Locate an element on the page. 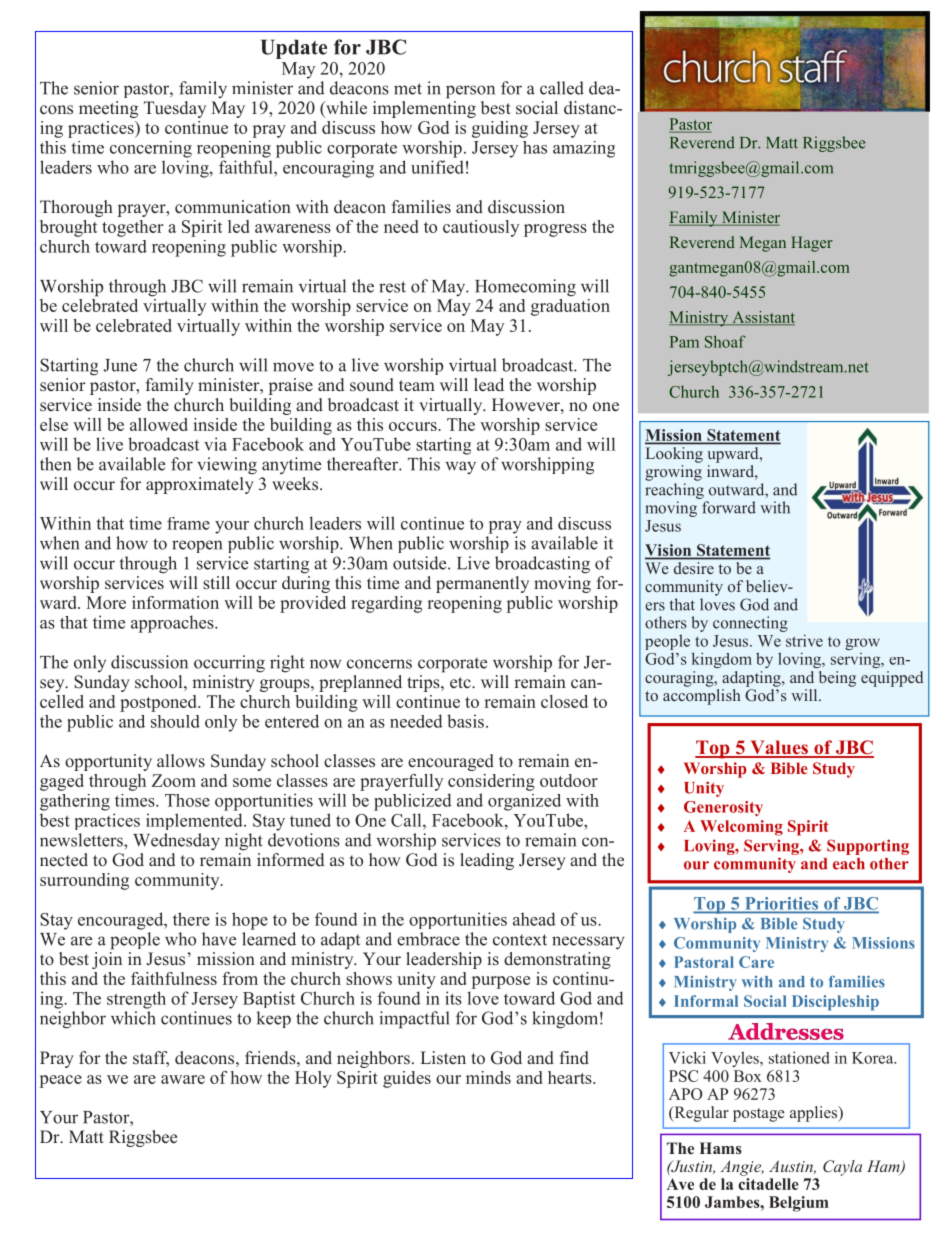 The height and width of the page is (1233, 952). Values is located at coordinates (779, 748).
